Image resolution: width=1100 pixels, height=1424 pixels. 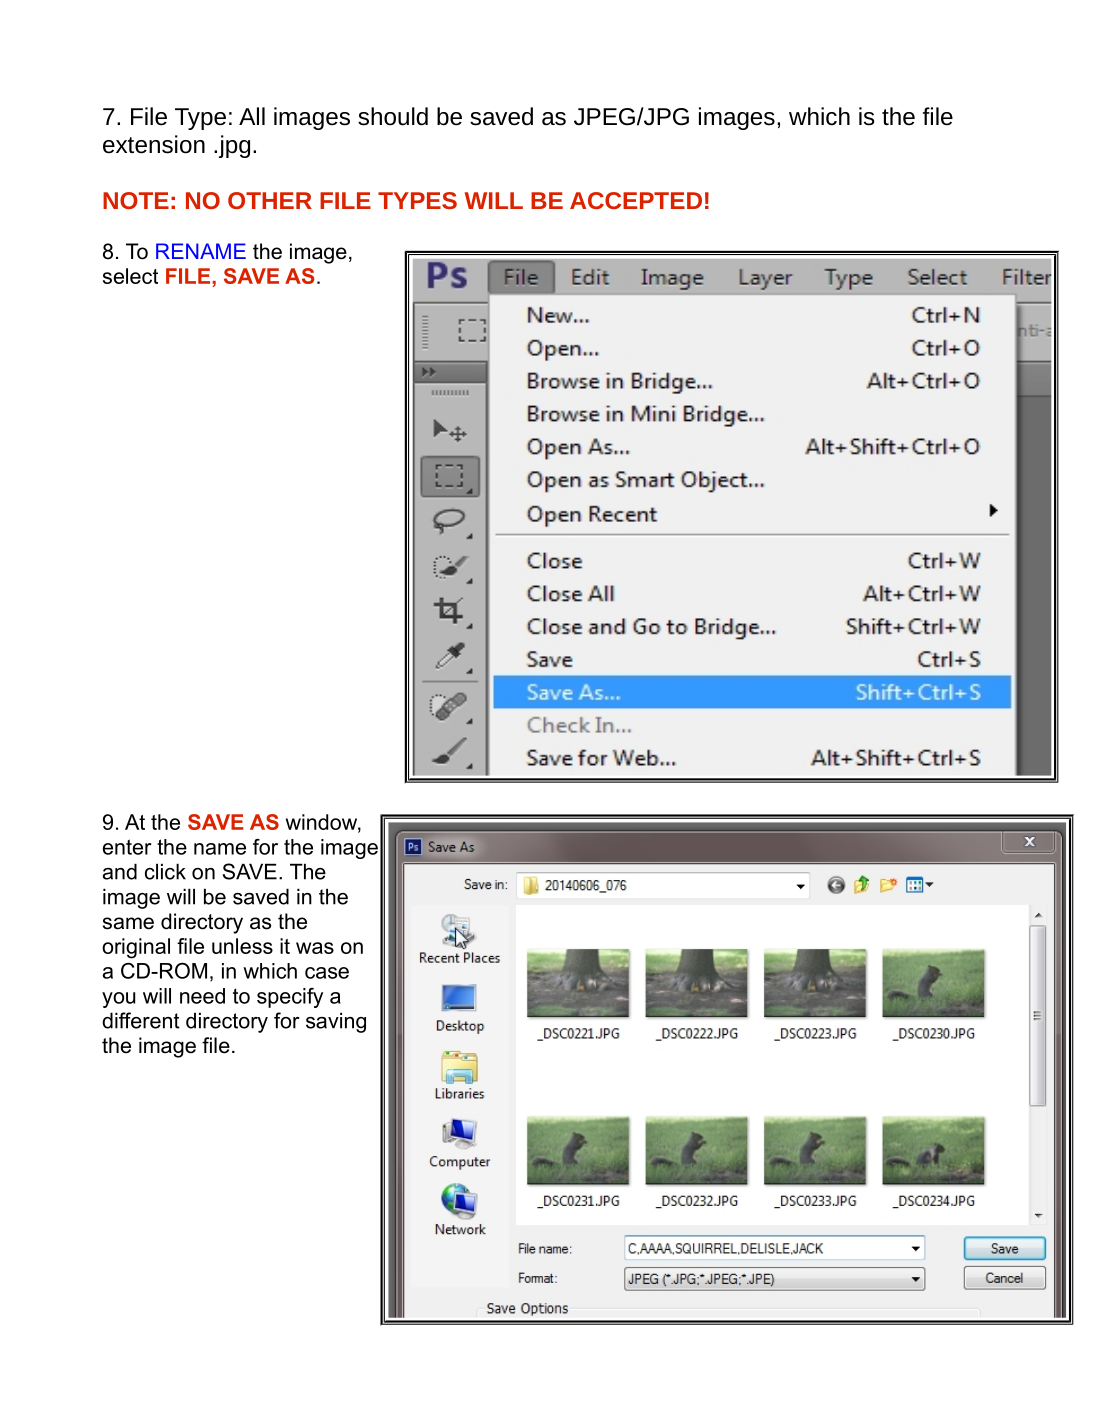 I want to click on enter, so click(x=127, y=847).
